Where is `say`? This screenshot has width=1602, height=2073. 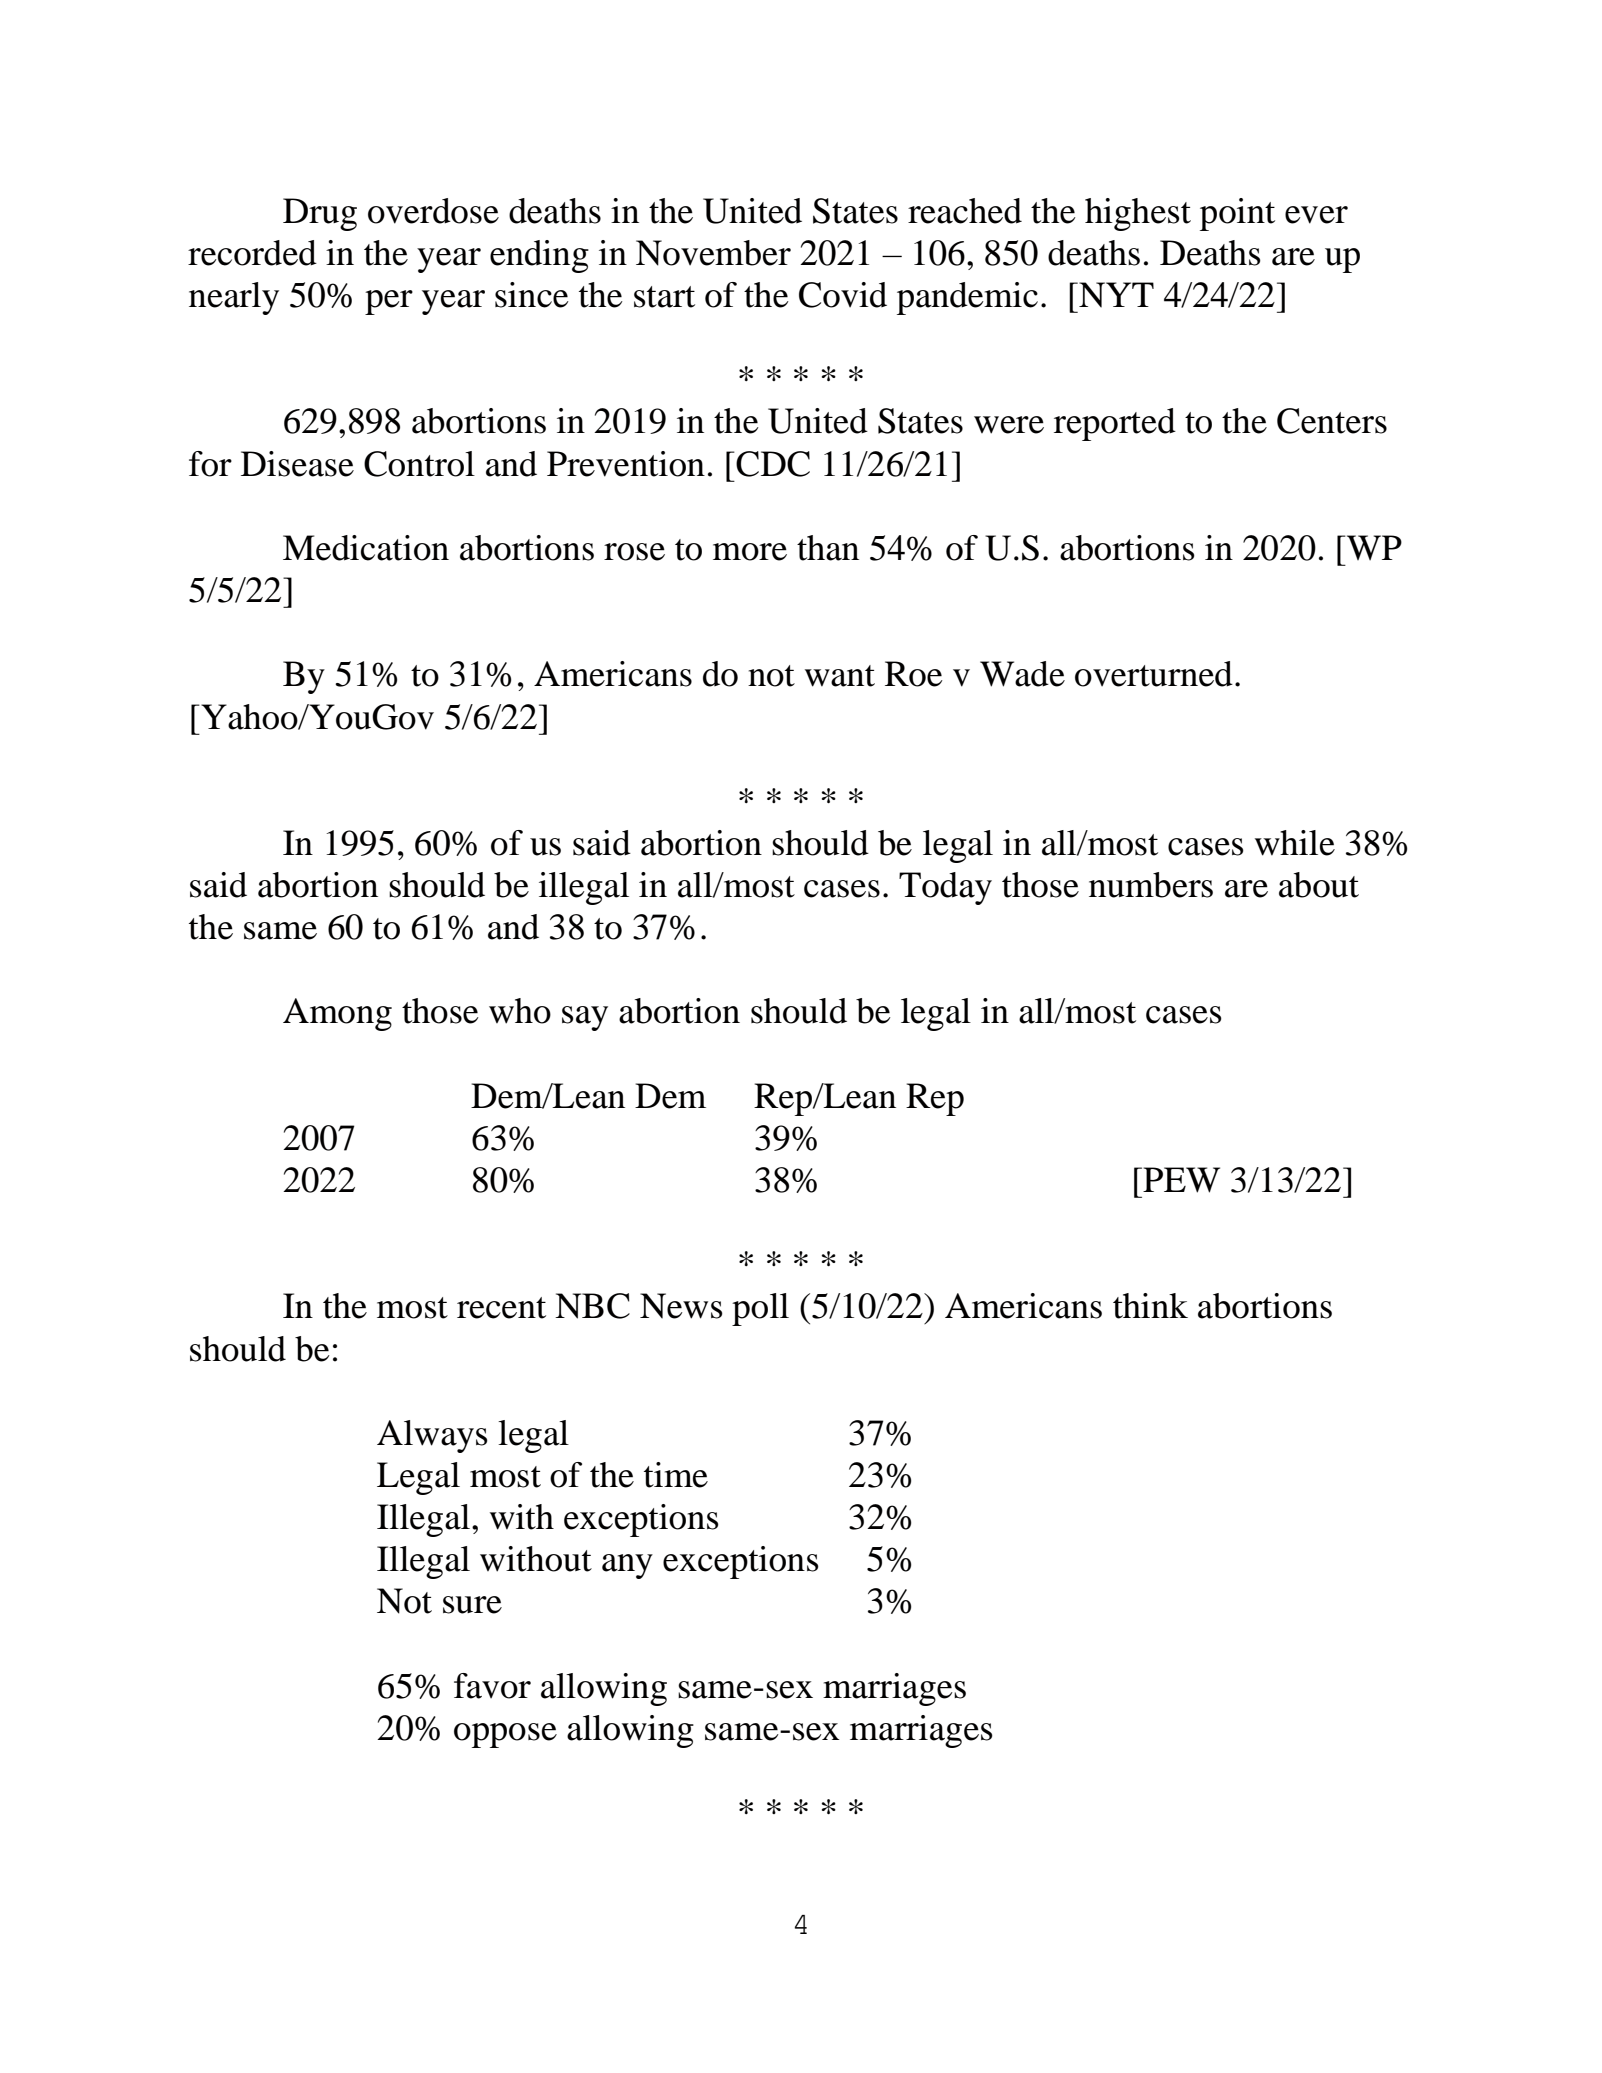 say is located at coordinates (585, 1018).
